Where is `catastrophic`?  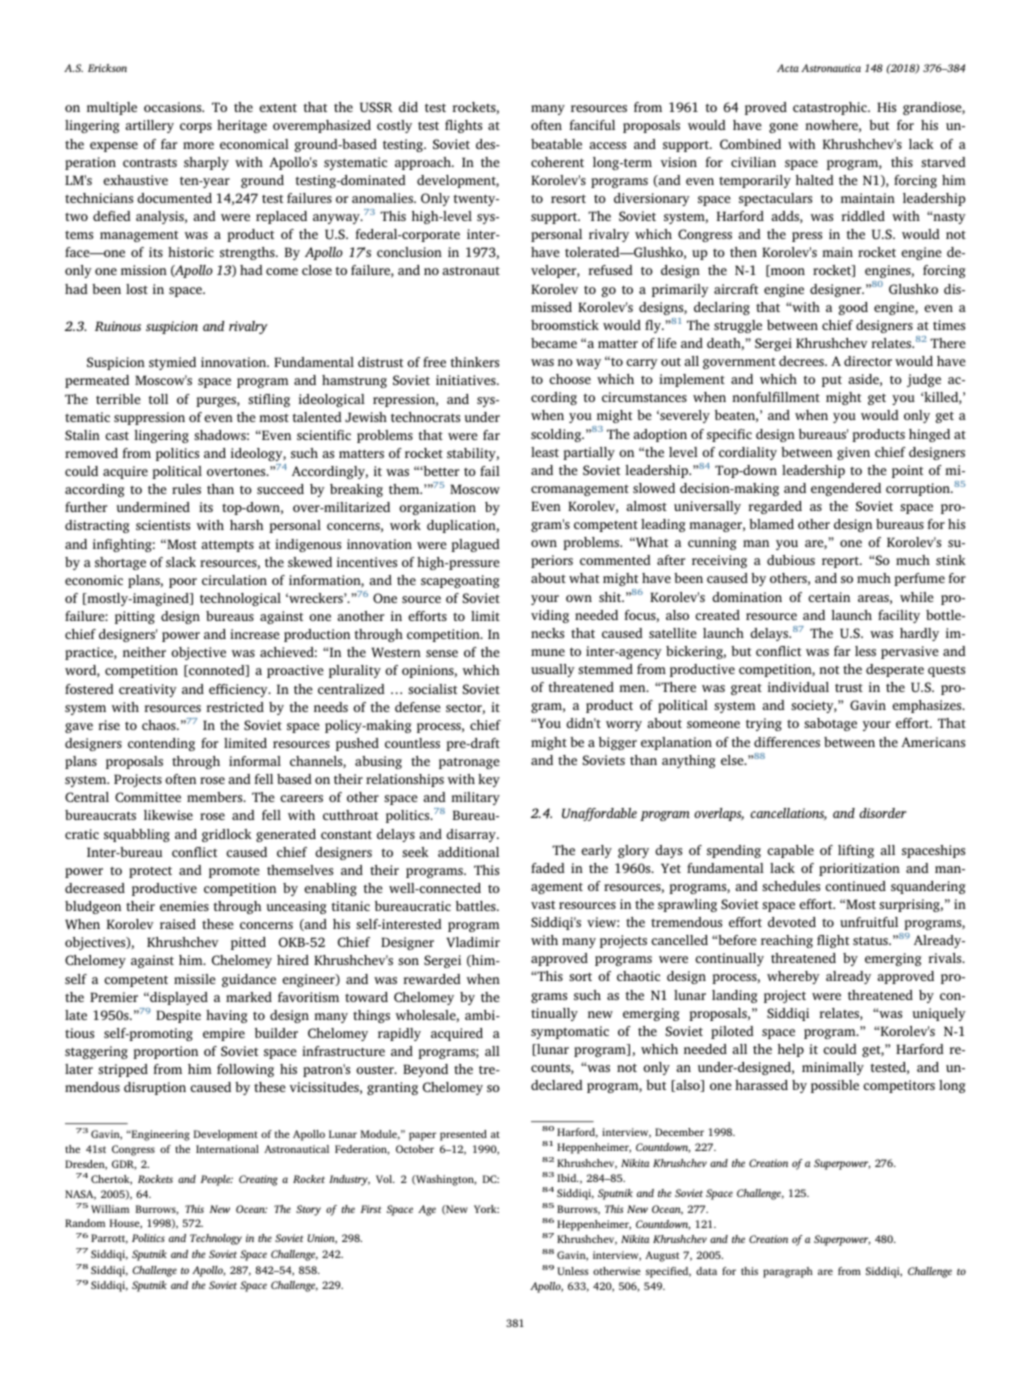 catastrophic is located at coordinates (831, 108).
